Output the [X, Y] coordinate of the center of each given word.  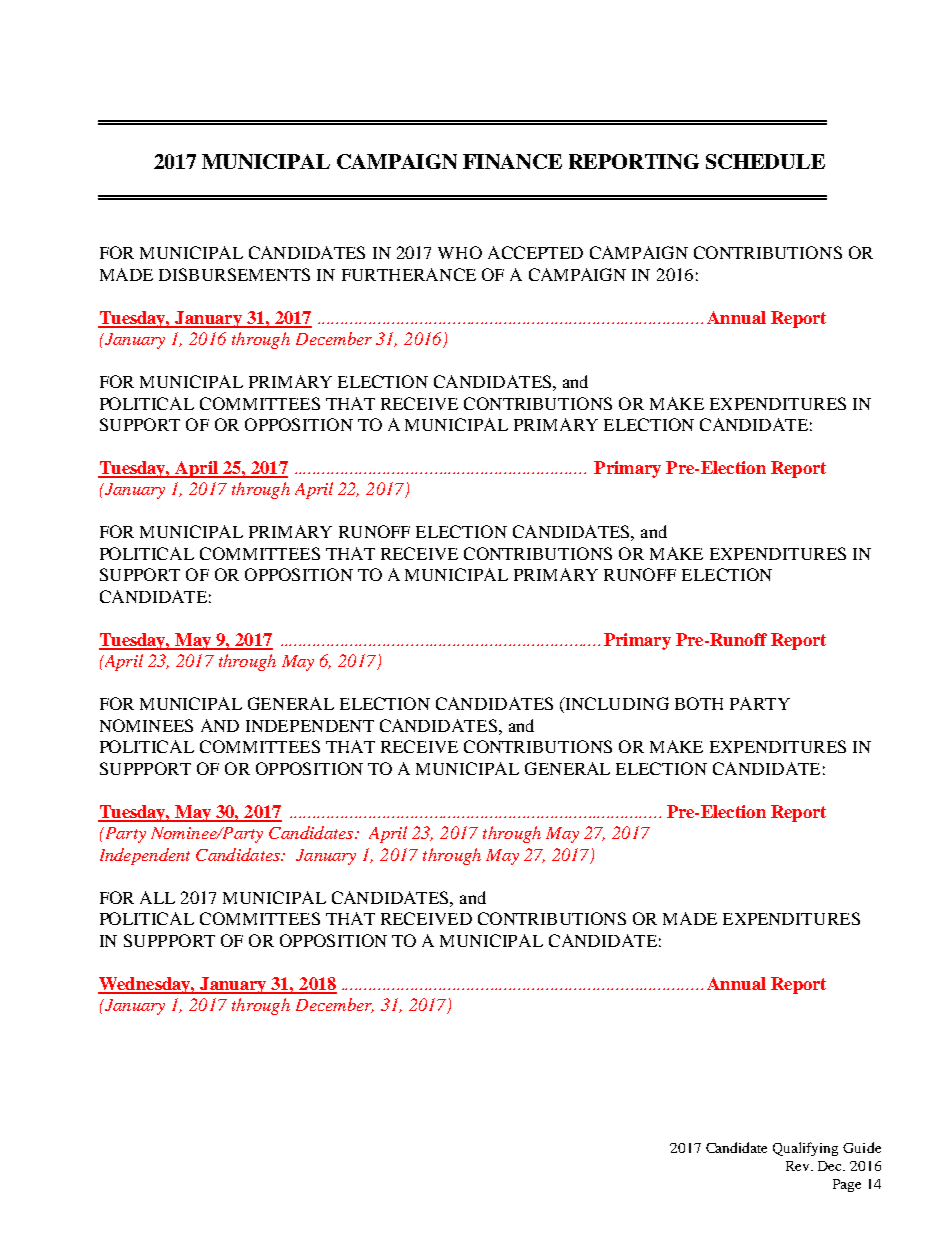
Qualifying [805, 1149]
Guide [862, 1147]
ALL [157, 897]
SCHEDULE [765, 161]
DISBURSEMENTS [234, 274]
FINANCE [512, 161]
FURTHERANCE [409, 274]
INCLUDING [616, 705]
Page [847, 1185]
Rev [799, 1166]
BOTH [699, 703]
